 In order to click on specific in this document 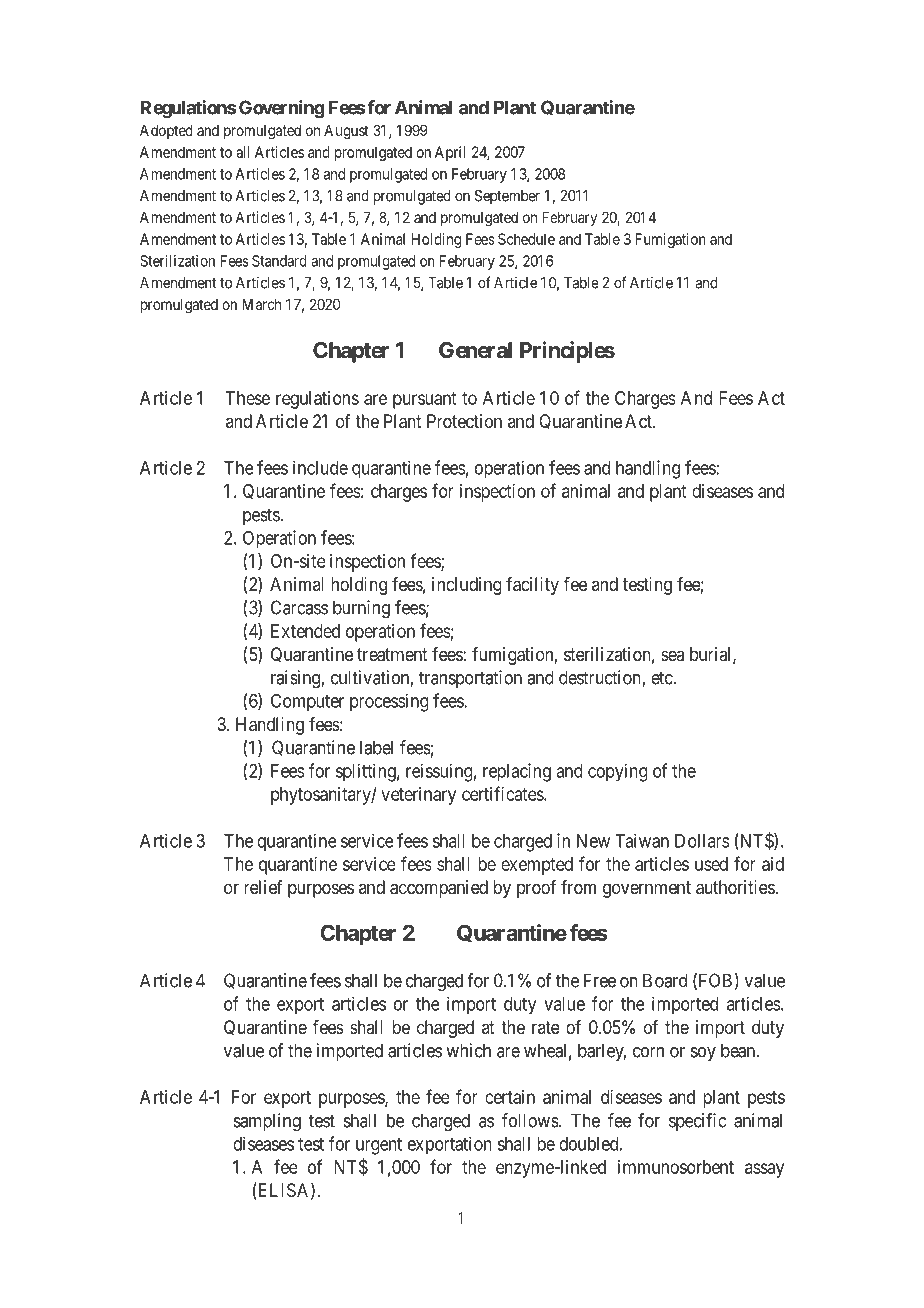, I will do `click(697, 1122)`.
